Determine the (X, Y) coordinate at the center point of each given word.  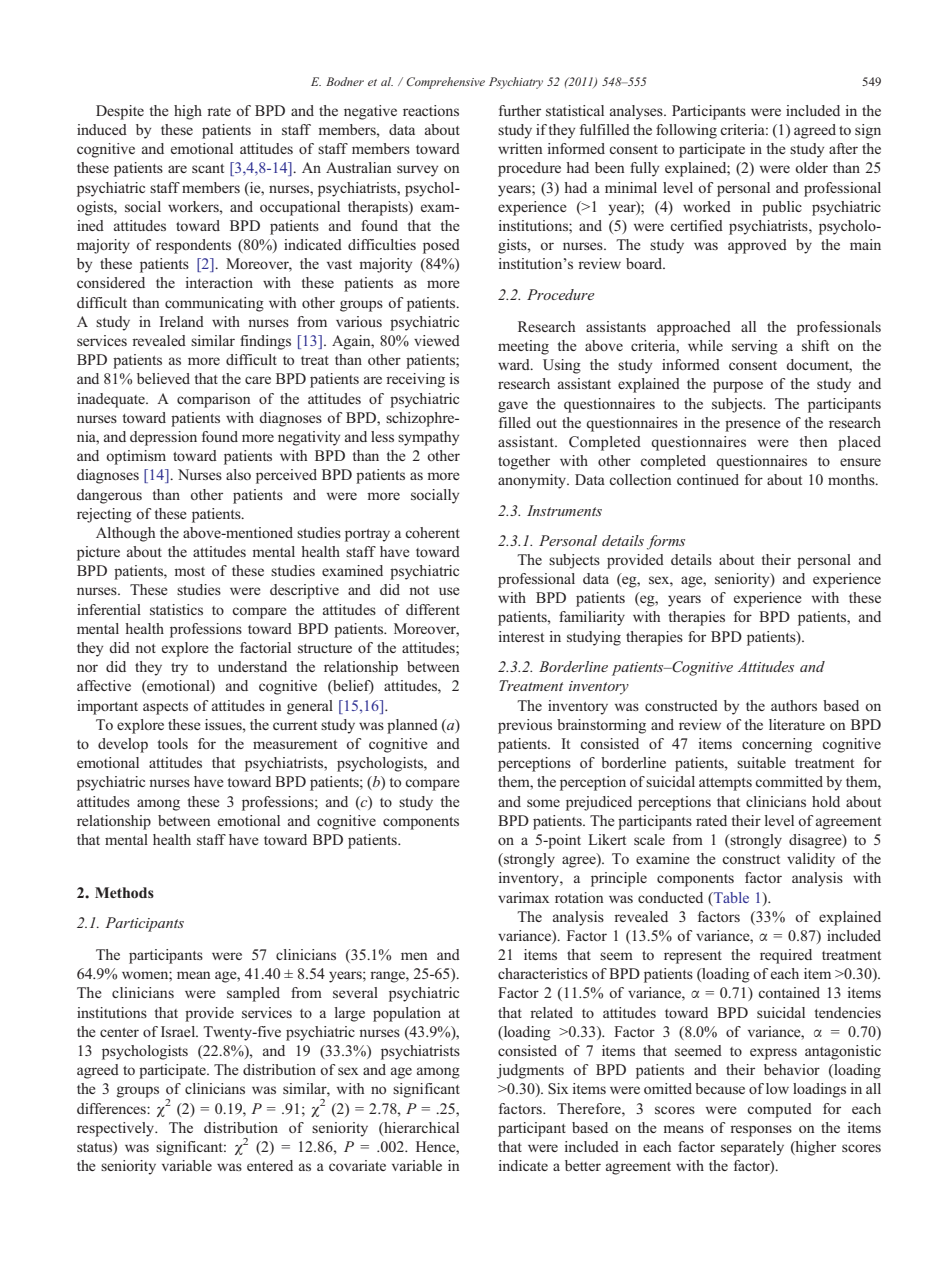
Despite (120, 112)
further (520, 110)
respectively (117, 1129)
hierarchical (420, 1127)
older (811, 167)
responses (761, 1131)
